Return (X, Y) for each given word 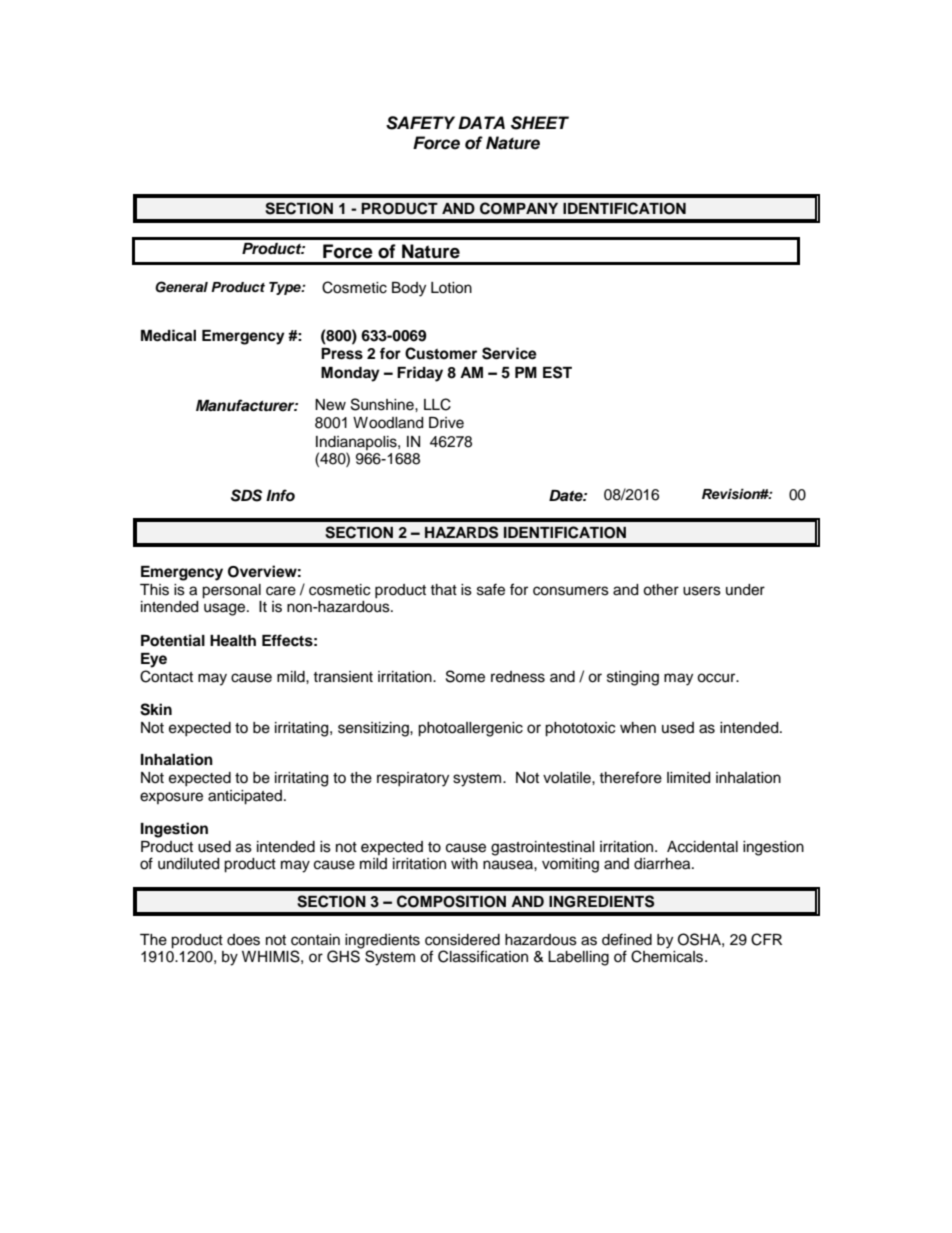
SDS (246, 495)
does (243, 940)
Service (509, 353)
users (702, 591)
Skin (156, 709)
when (638, 728)
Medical (168, 335)
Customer (441, 353)
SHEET (540, 123)
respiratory (413, 779)
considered (462, 940)
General (181, 287)
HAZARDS (461, 532)
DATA (481, 122)
